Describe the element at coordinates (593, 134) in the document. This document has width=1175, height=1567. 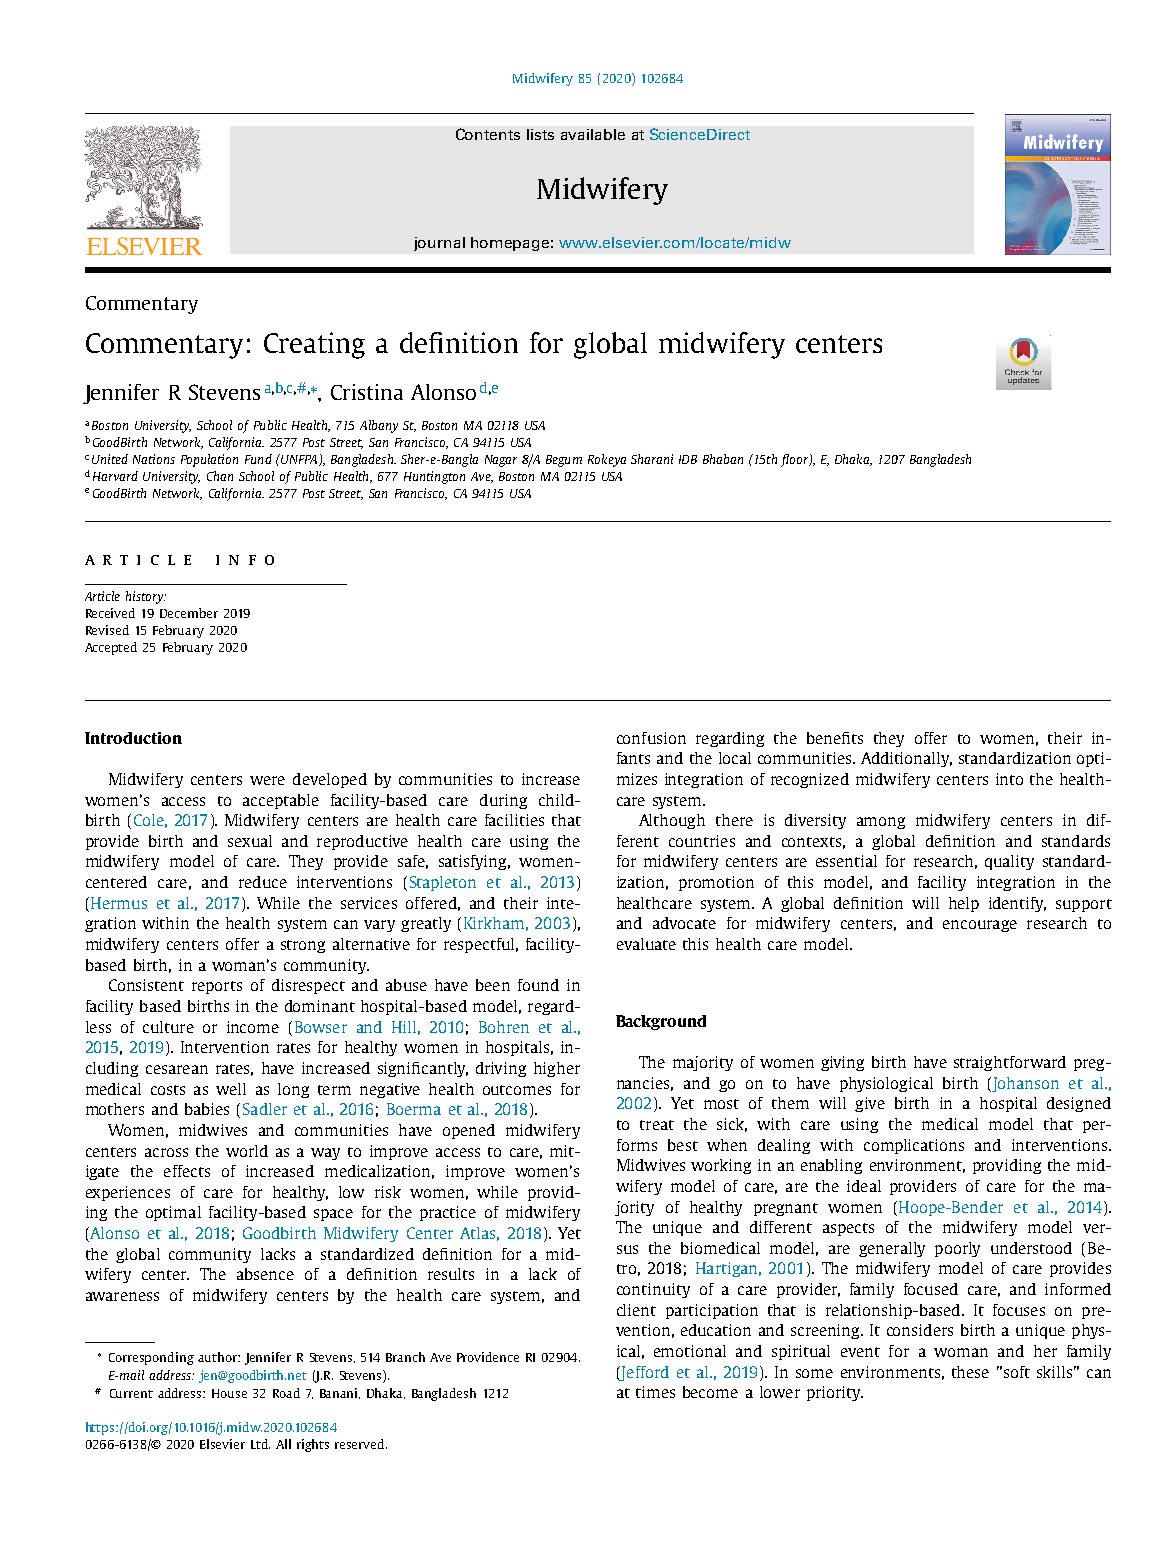
I see `available` at that location.
